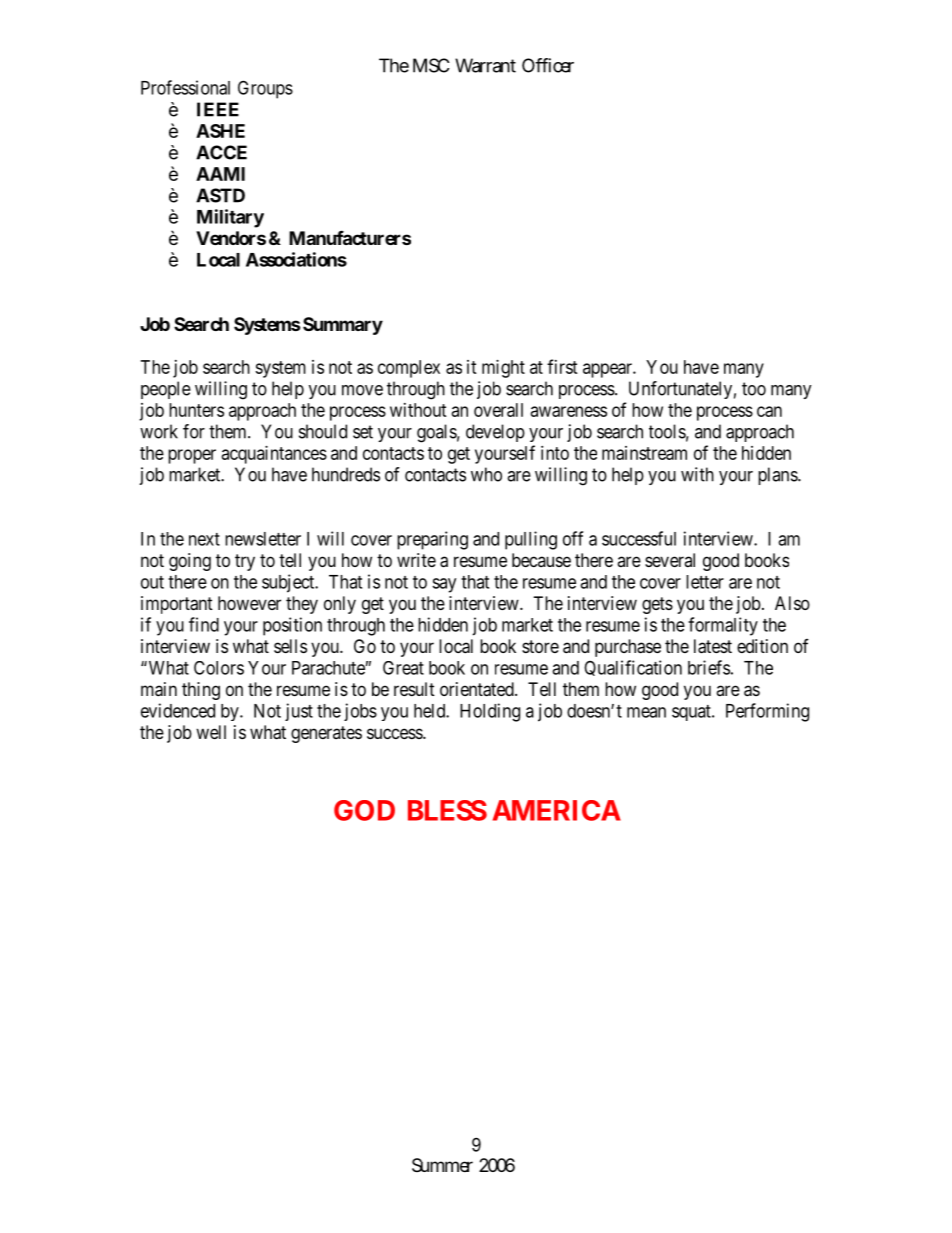 This document has width=952, height=1233. What do you see at coordinates (211, 732) in the document?
I see `well` at bounding box center [211, 732].
